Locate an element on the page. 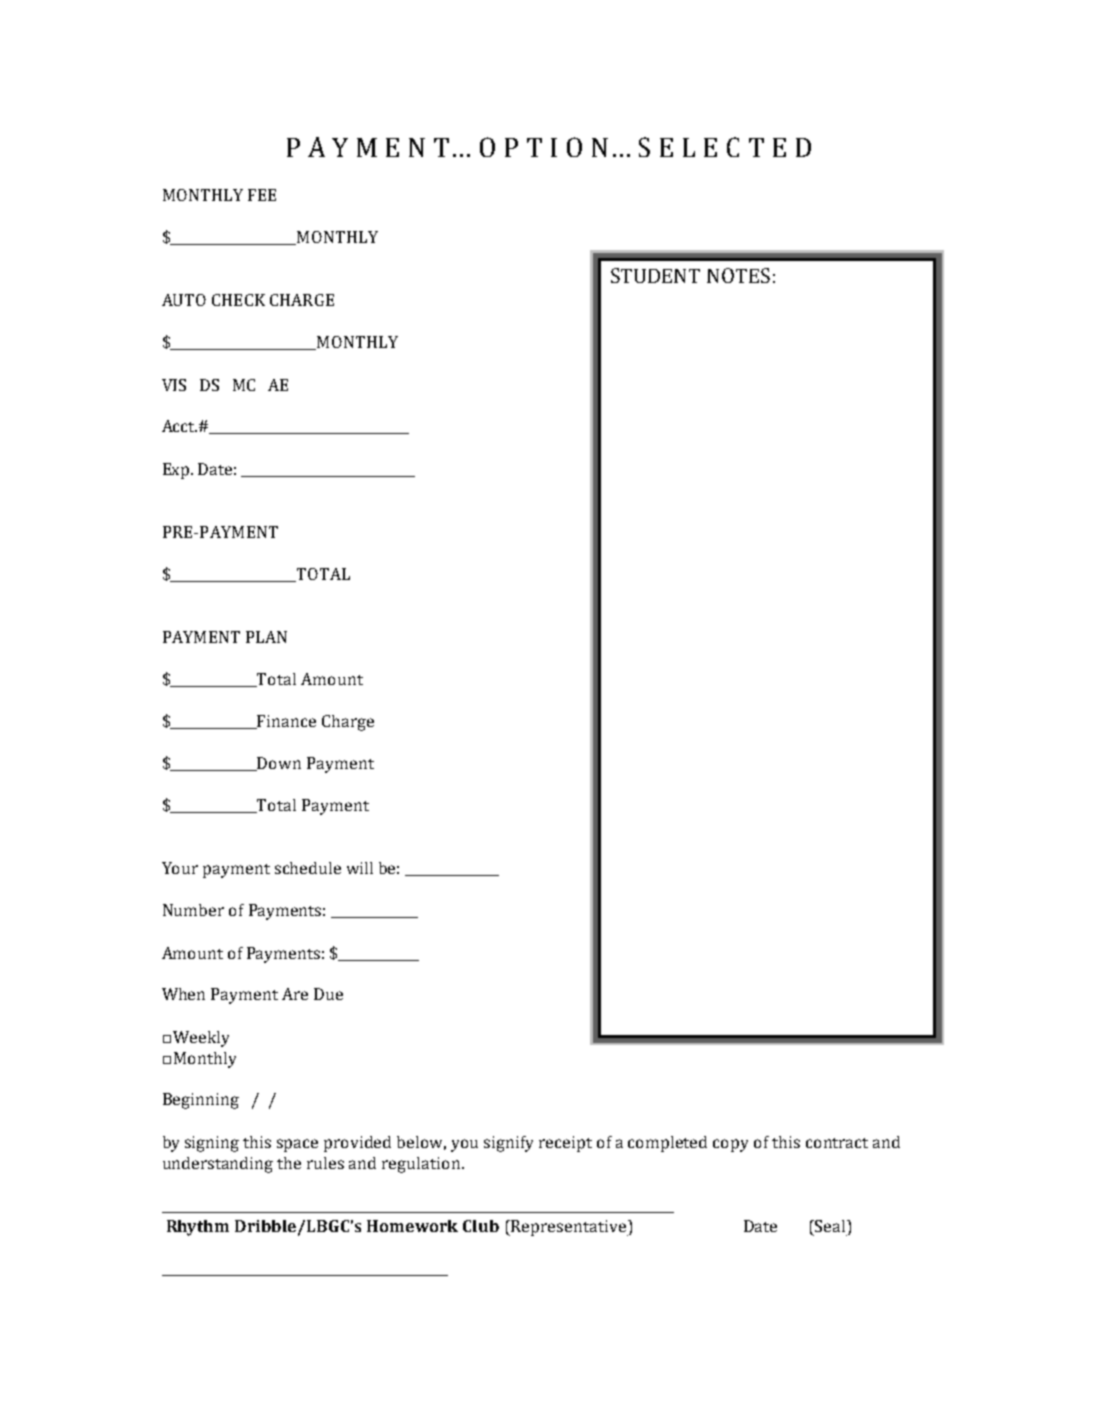 This document has width=1098, height=1421. STUDENT is located at coordinates (655, 275).
